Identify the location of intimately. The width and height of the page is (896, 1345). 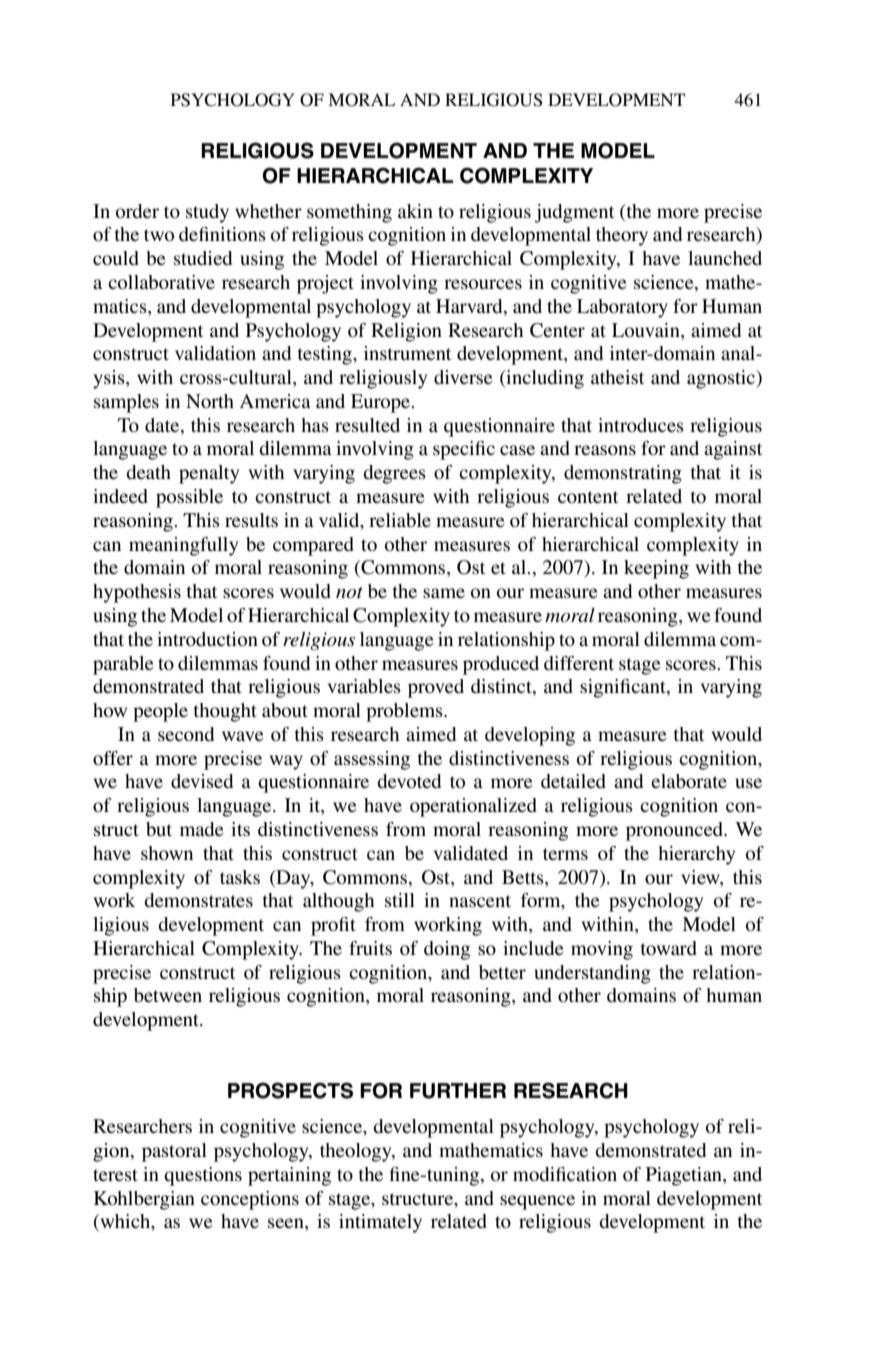
(380, 1223).
